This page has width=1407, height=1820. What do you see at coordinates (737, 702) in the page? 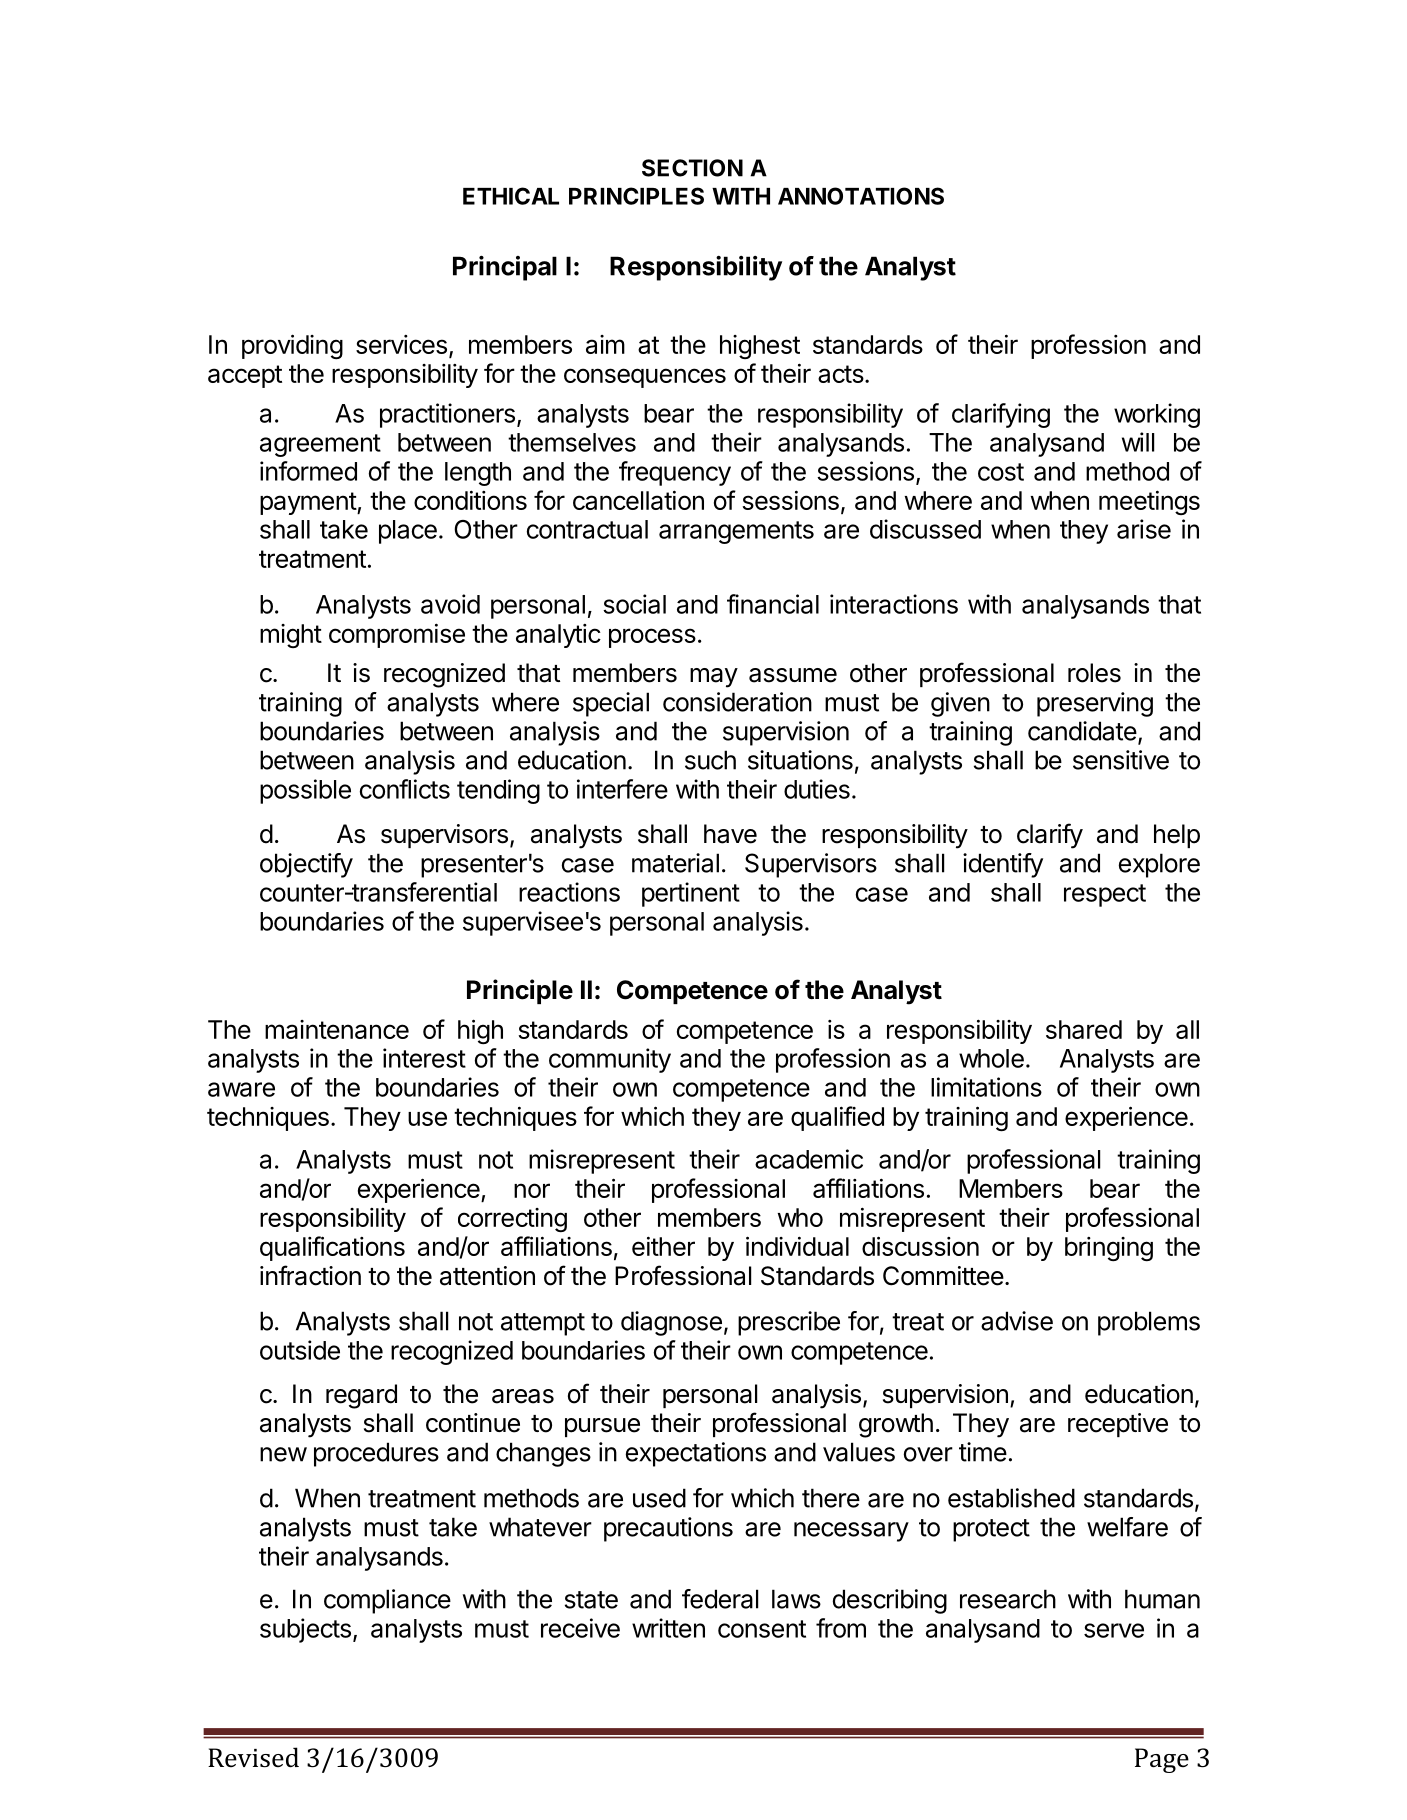
I see `consideration` at bounding box center [737, 702].
